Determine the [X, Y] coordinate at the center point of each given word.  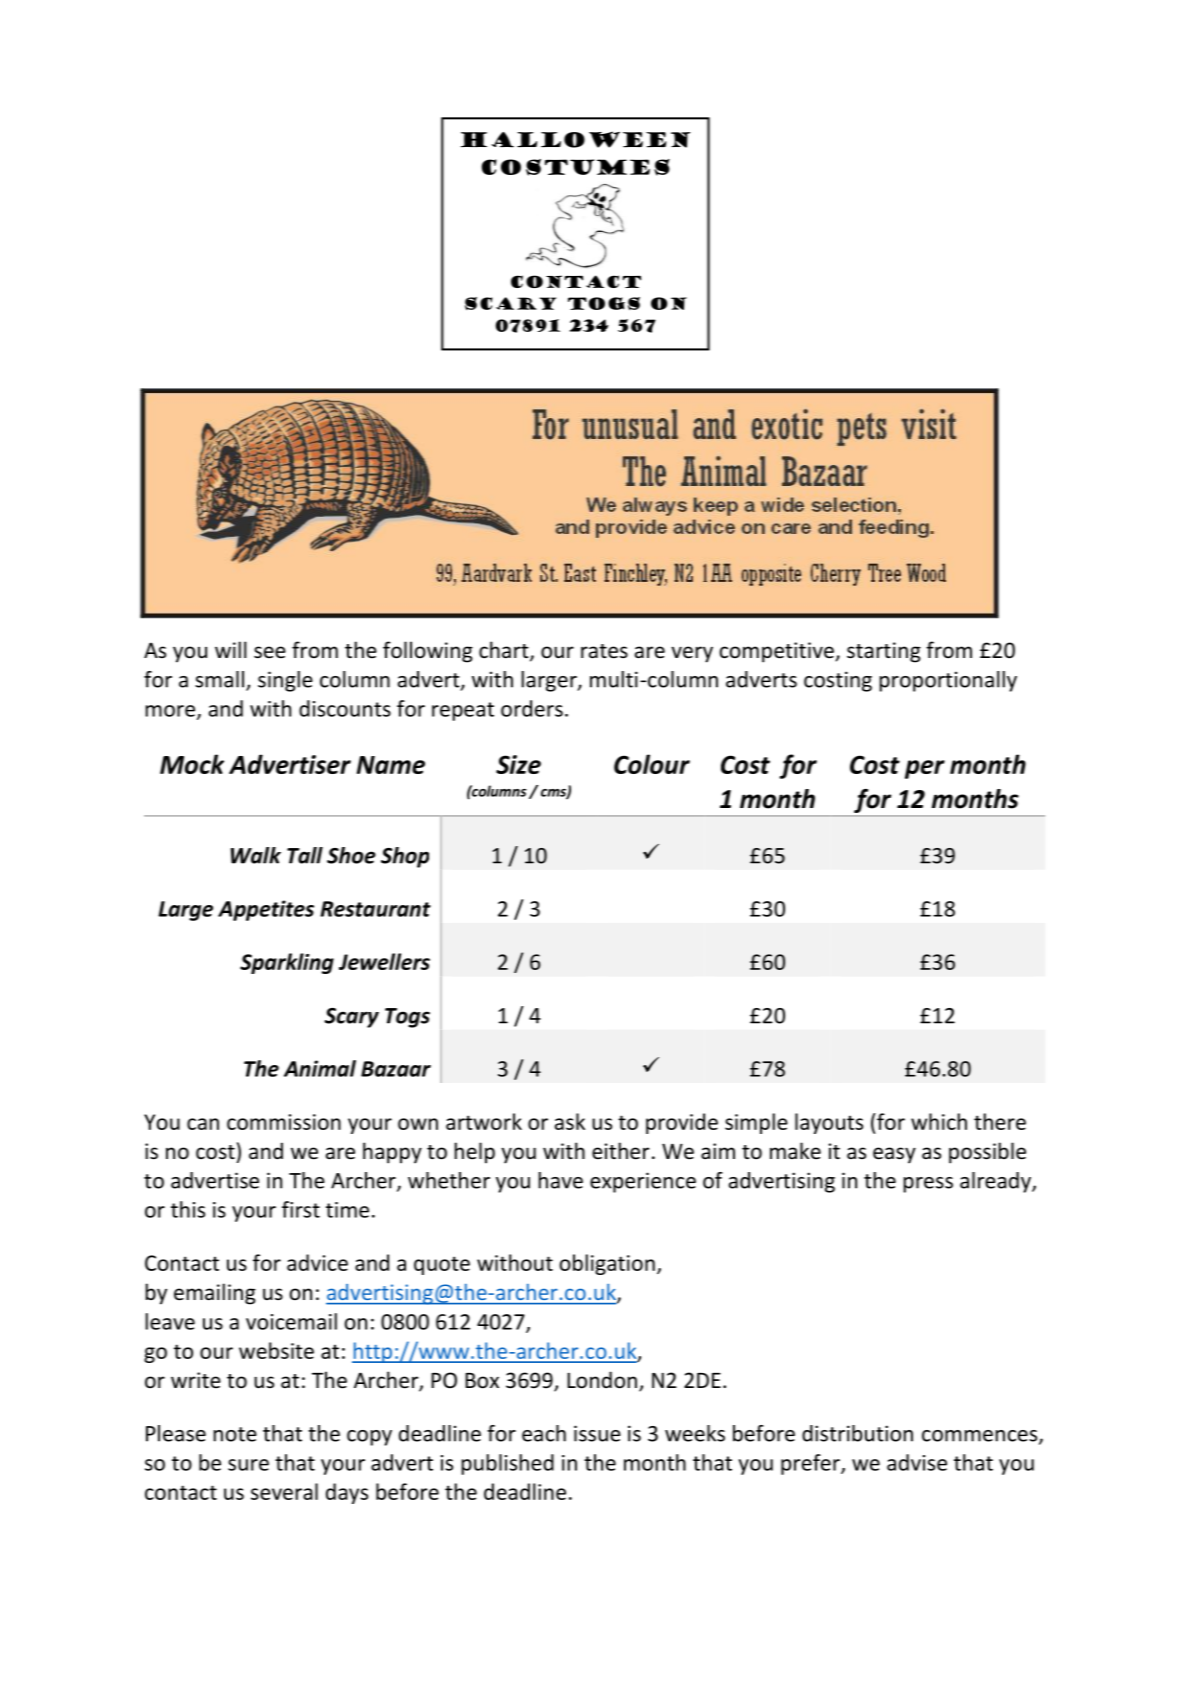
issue [597, 1433]
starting [884, 652]
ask [570, 1121]
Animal [320, 1068]
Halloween [575, 139]
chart [505, 651]
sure [248, 1465]
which [939, 1121]
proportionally [948, 681]
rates [604, 651]
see [270, 652]
